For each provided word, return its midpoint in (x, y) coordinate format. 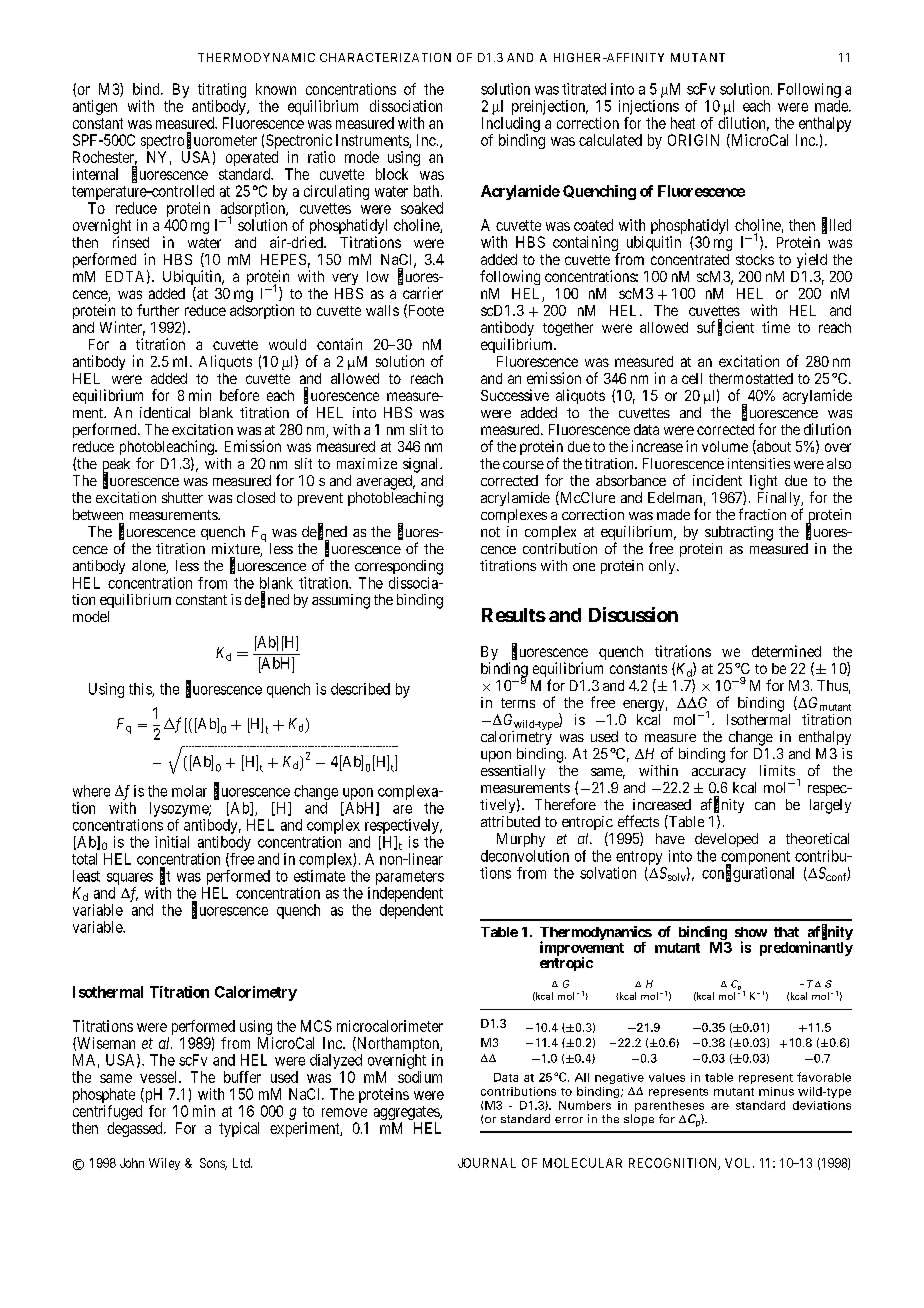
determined (786, 651)
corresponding (399, 567)
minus (776, 1091)
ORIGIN (693, 140)
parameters (410, 878)
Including (511, 126)
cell (692, 378)
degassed (136, 1129)
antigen (95, 107)
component (755, 859)
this (141, 690)
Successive (515, 395)
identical (165, 412)
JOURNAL (487, 1163)
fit (165, 876)
